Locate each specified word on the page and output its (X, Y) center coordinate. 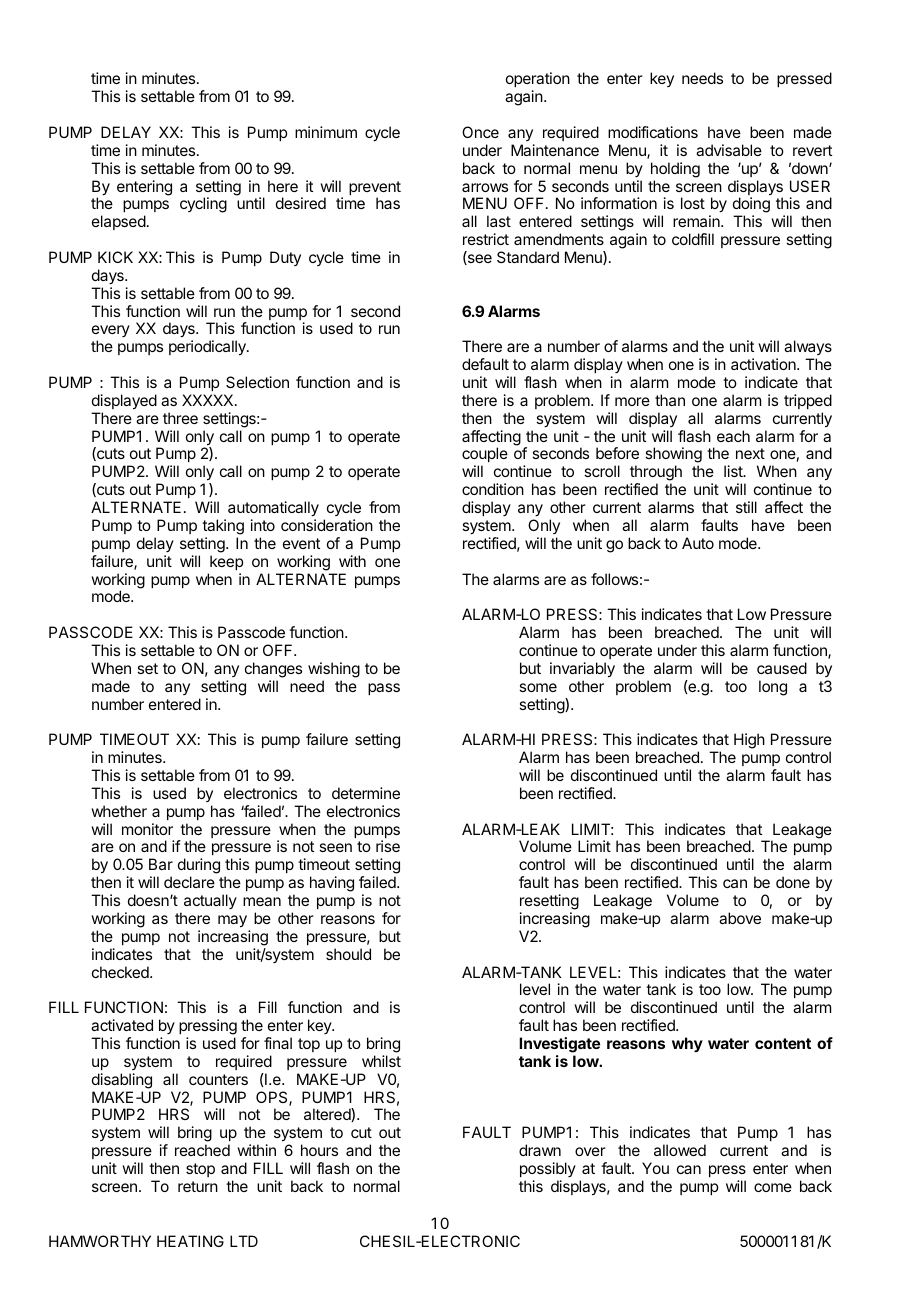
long (773, 688)
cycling (203, 205)
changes (273, 670)
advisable (729, 150)
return (198, 1186)
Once (480, 132)
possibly (548, 1169)
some (538, 687)
